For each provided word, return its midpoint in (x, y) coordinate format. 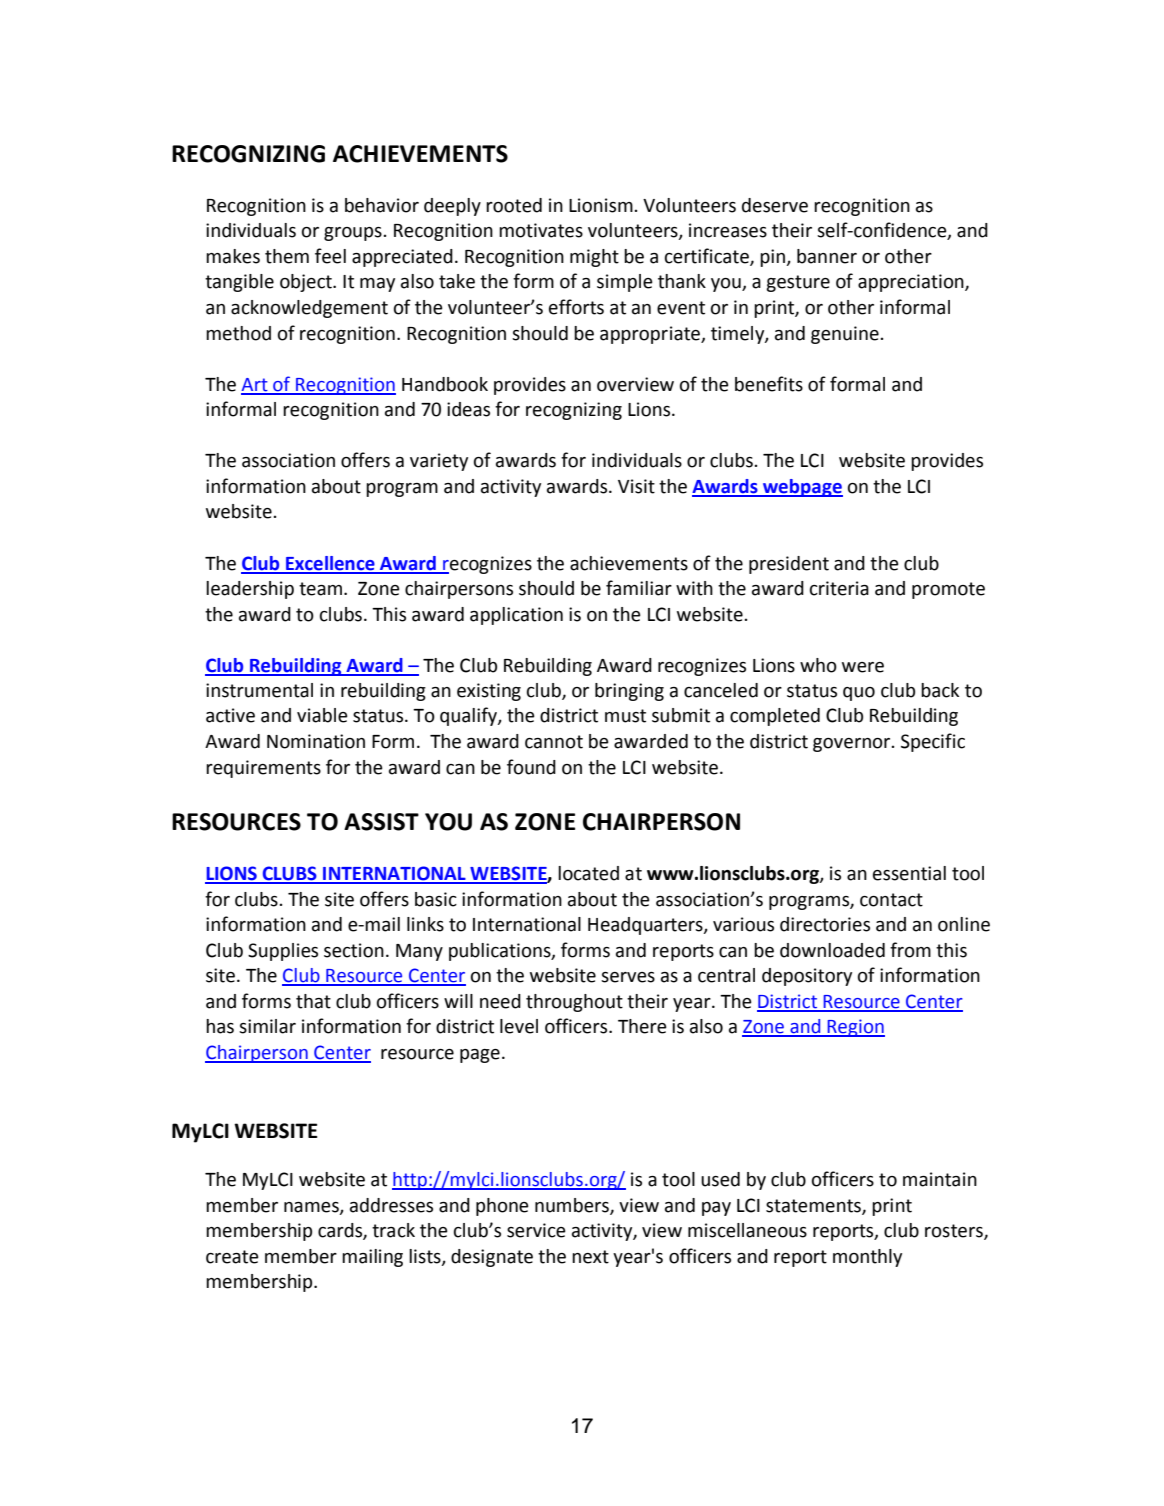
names (312, 1208)
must (625, 716)
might (594, 258)
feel (330, 256)
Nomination (316, 741)
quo (859, 694)
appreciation (912, 283)
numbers (573, 1206)
